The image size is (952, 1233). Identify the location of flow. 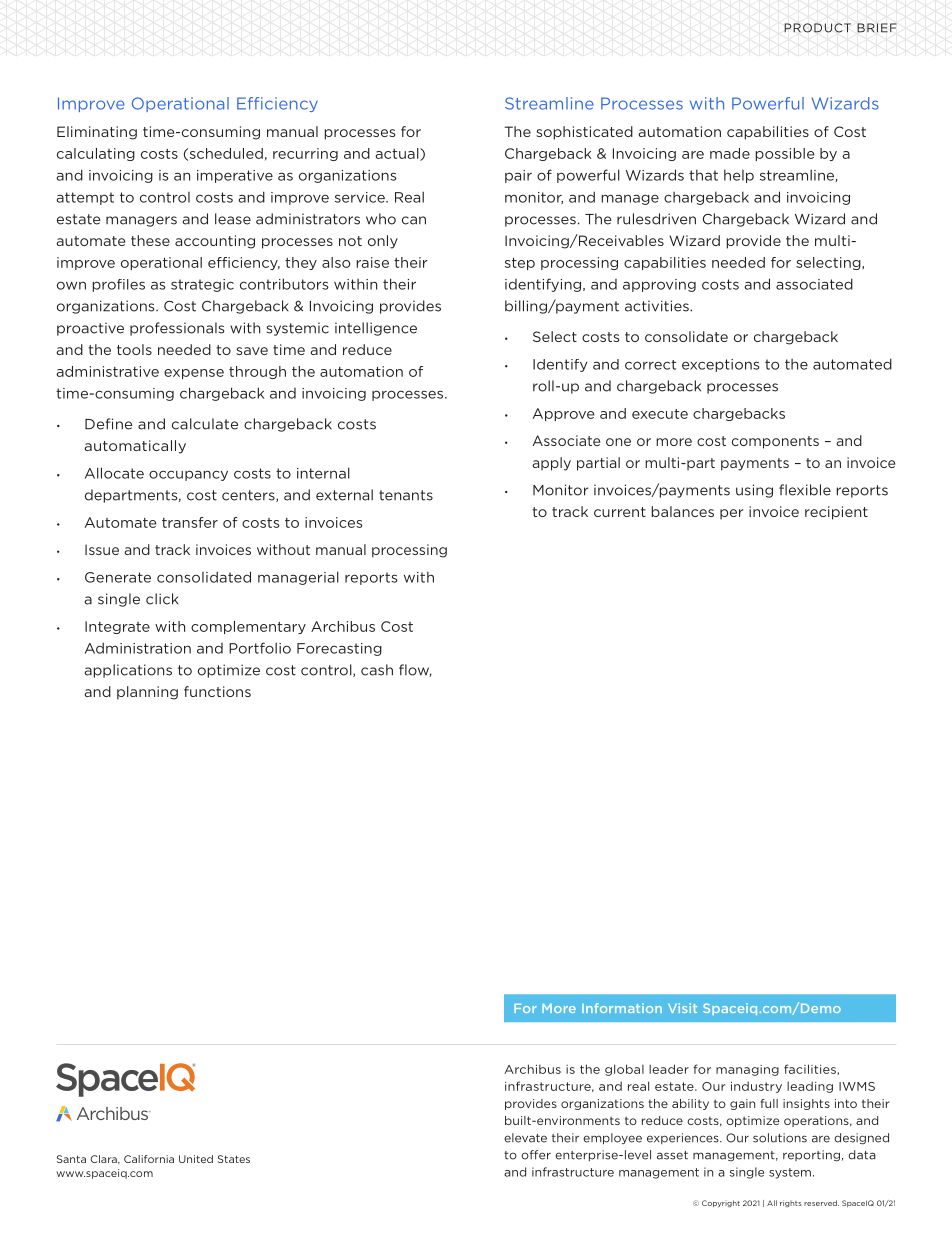
(415, 670).
